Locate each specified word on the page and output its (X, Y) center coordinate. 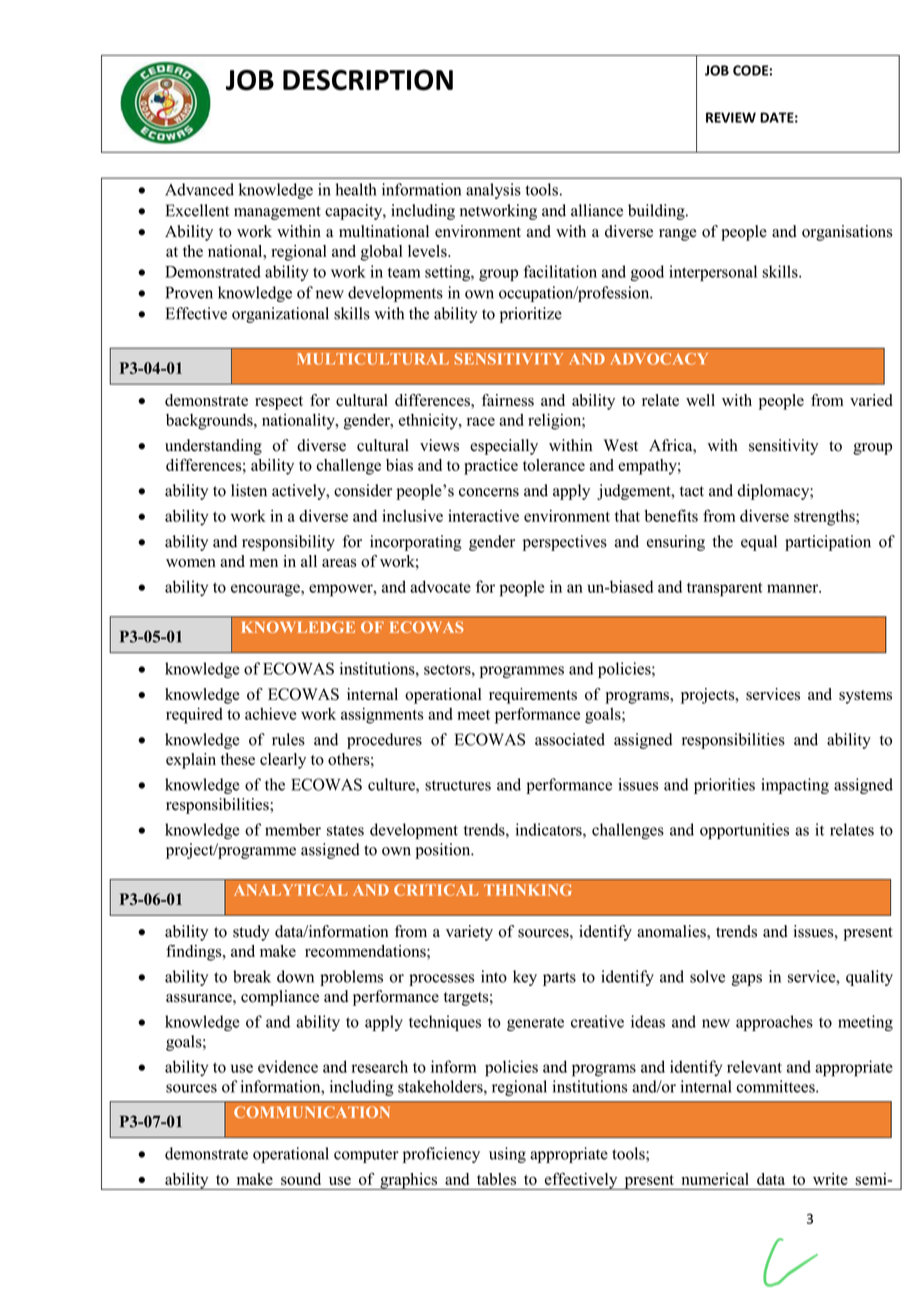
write (830, 1179)
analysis (493, 191)
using (507, 1155)
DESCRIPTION (368, 80)
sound (301, 1179)
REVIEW (731, 117)
